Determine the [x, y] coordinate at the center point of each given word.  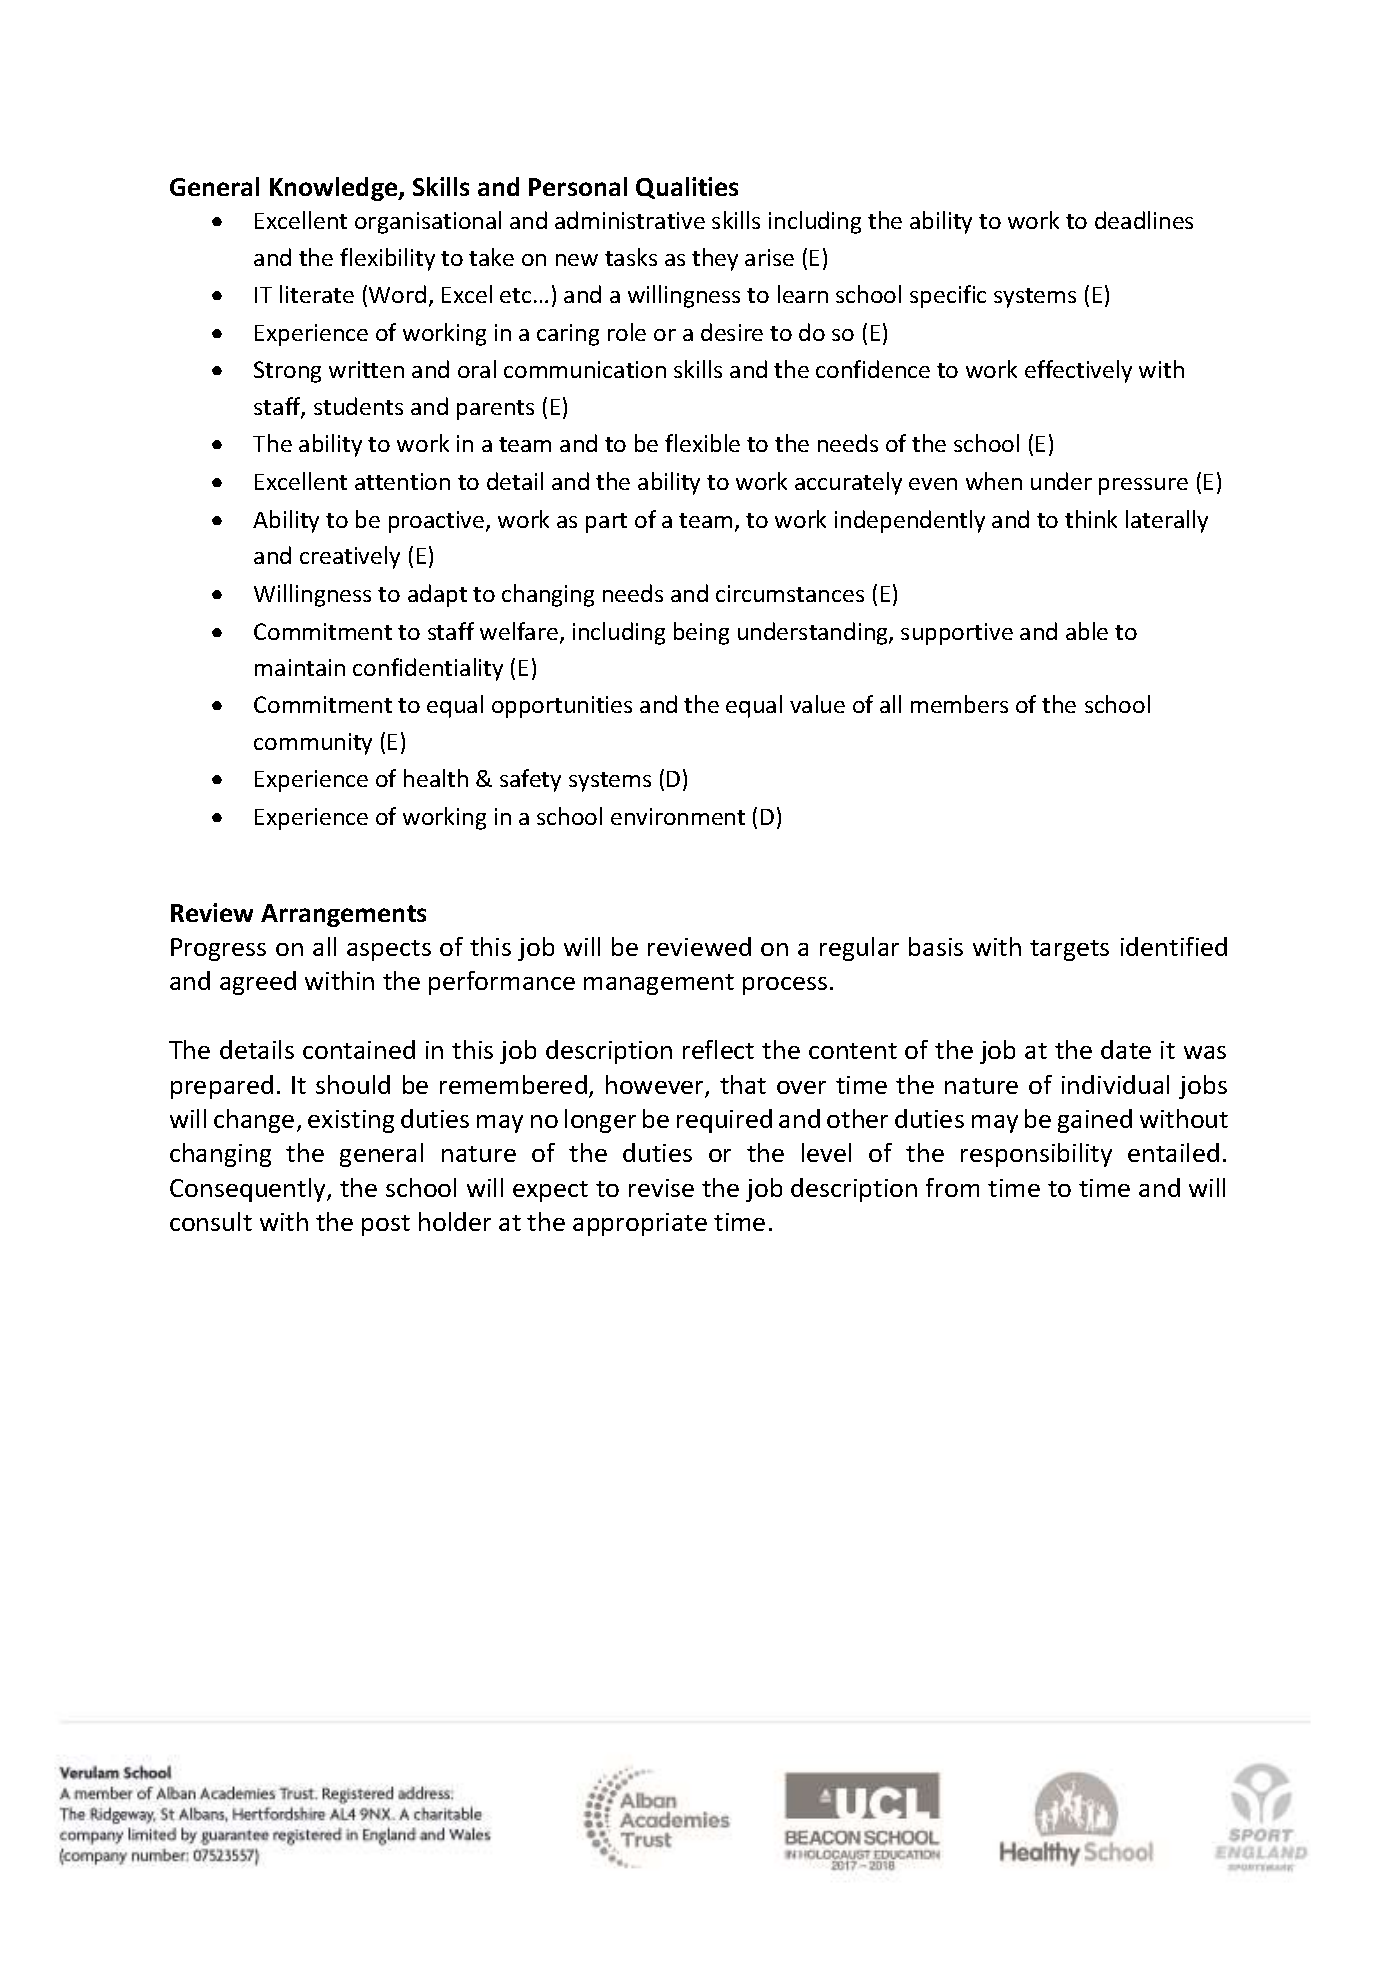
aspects [389, 950]
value [817, 704]
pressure [1143, 486]
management [659, 984]
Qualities [687, 188]
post [386, 1225]
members [959, 704]
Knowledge [335, 189]
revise [661, 1188]
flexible [702, 443]
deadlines [1144, 220]
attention [402, 481]
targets [1069, 950]
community [313, 744]
